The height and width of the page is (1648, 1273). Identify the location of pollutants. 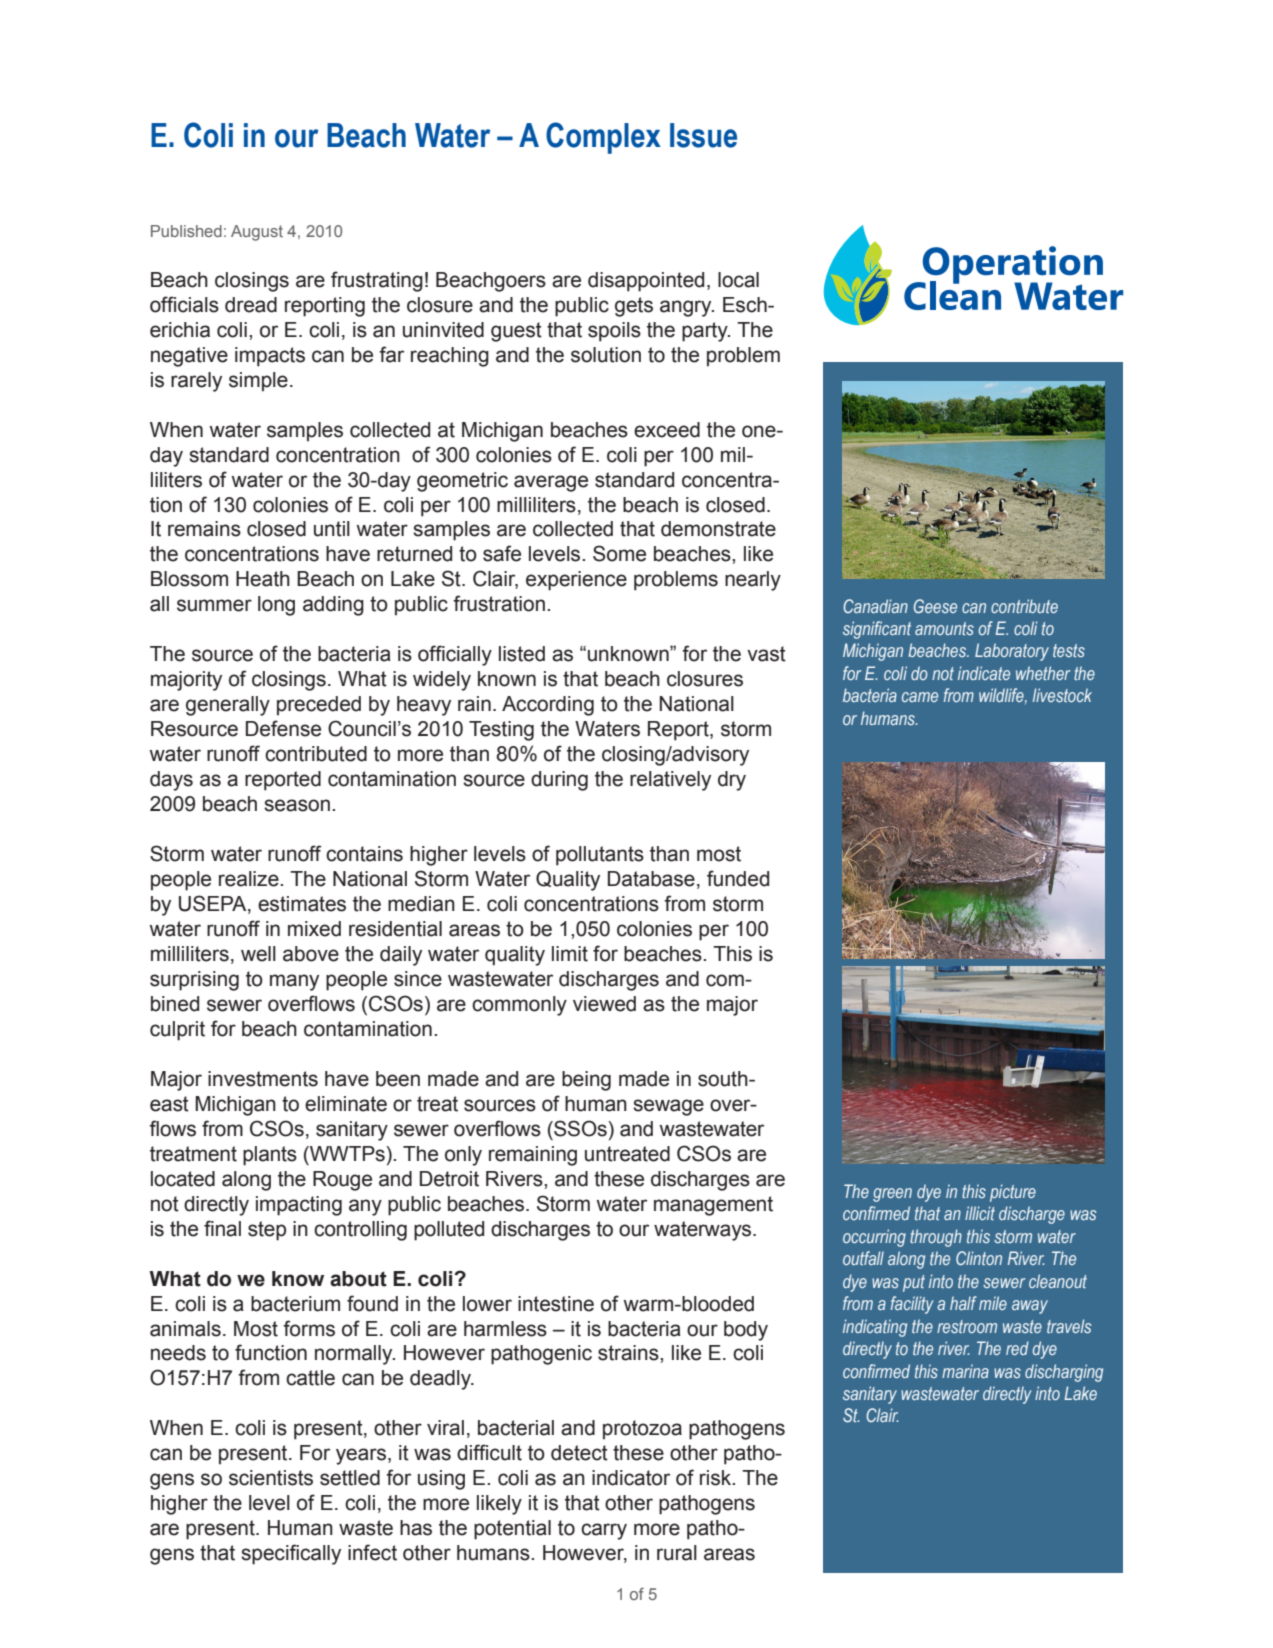
(600, 856).
